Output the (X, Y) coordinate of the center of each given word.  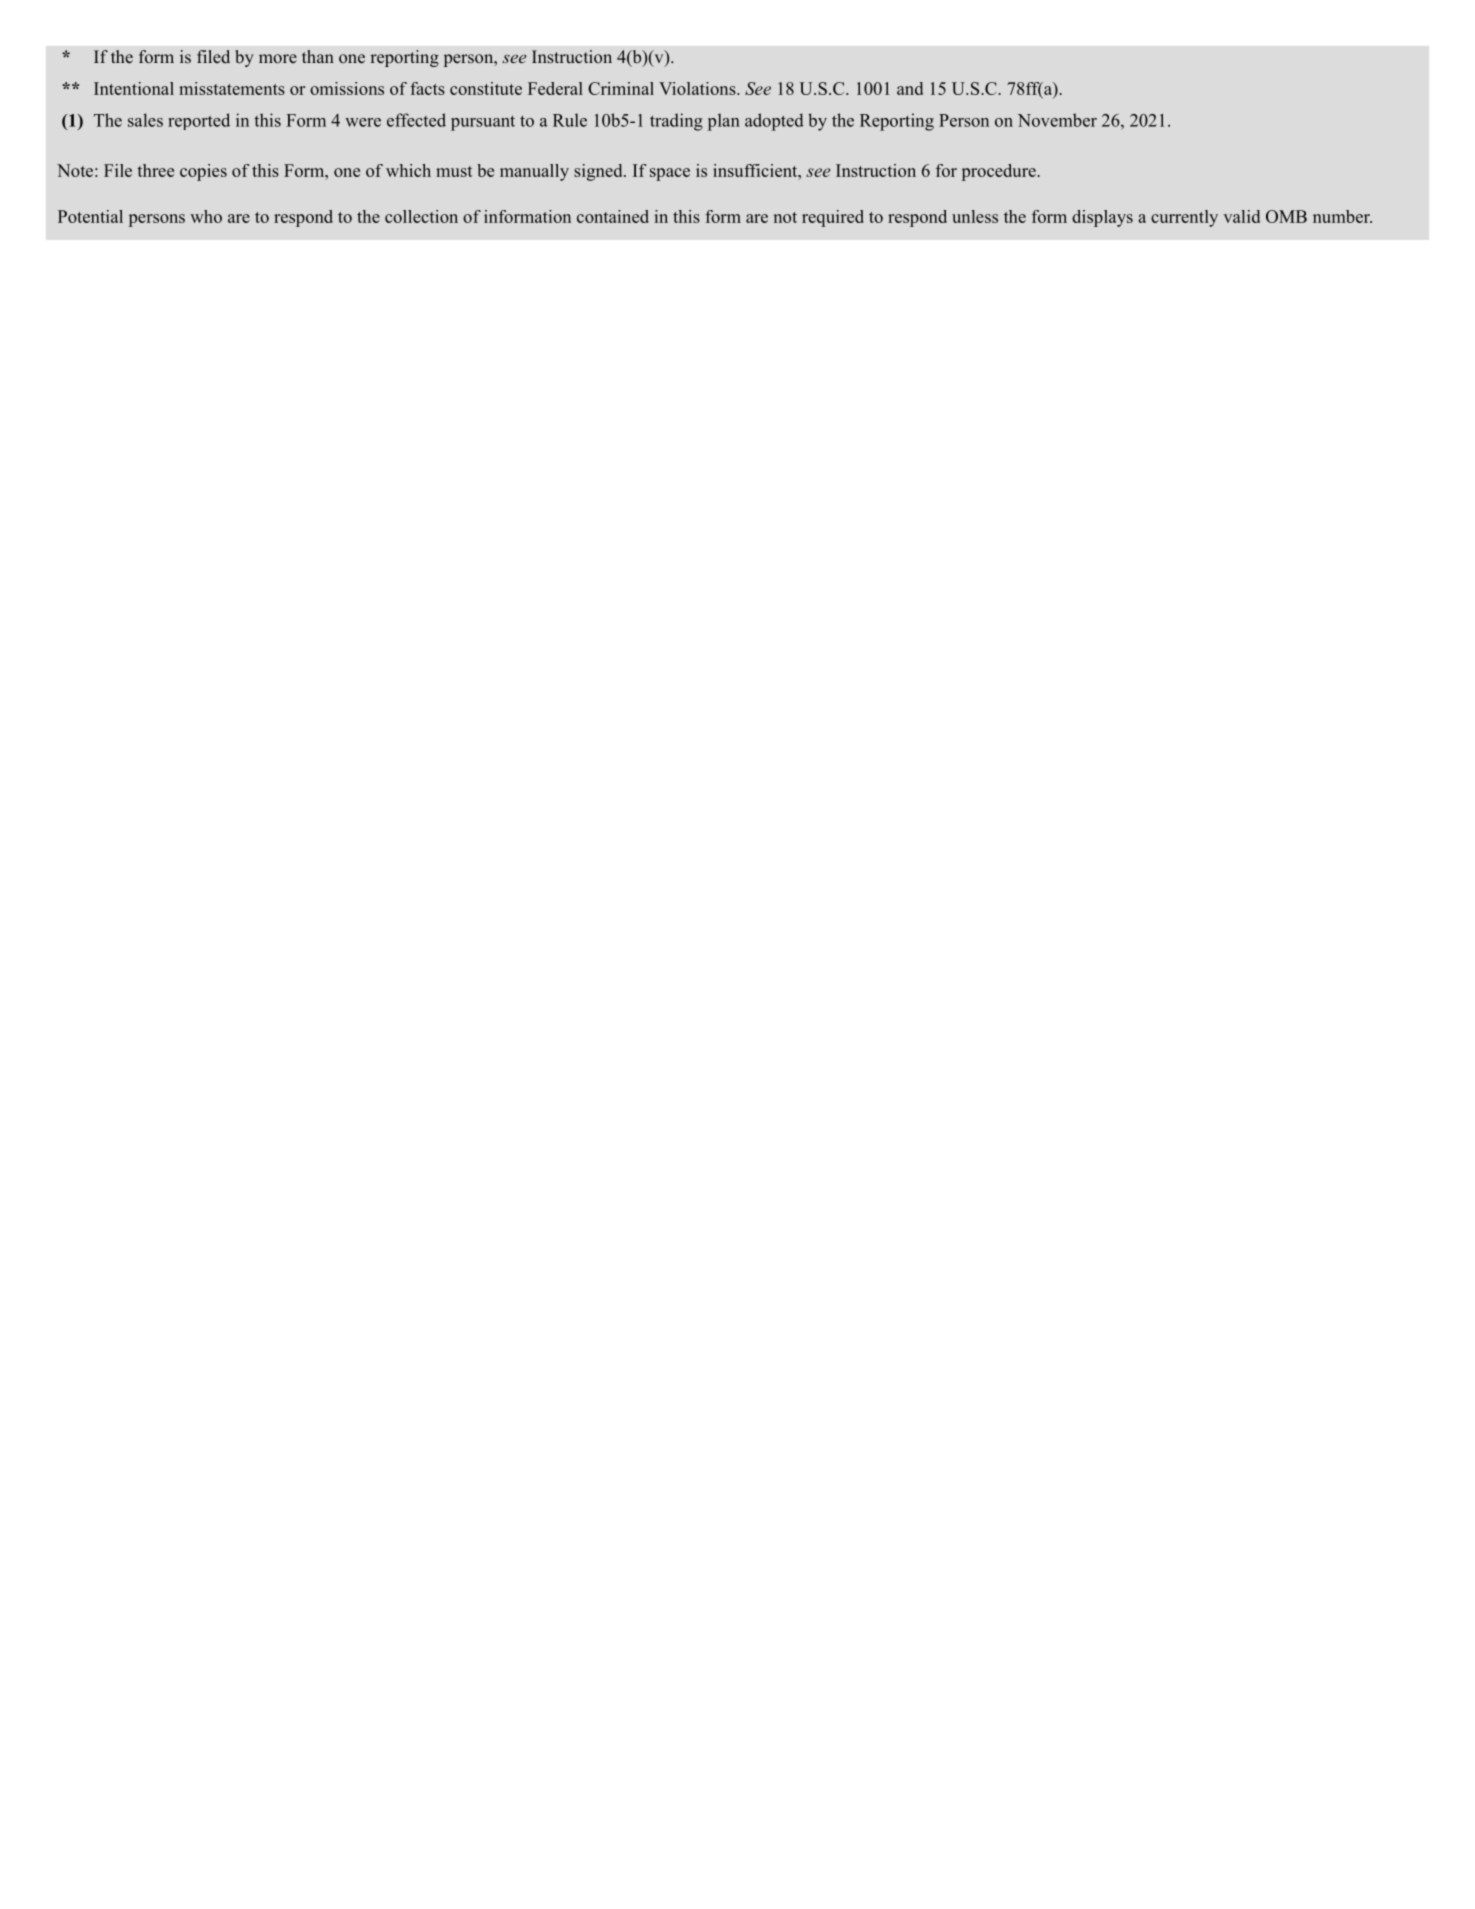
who (206, 216)
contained (613, 216)
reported (199, 121)
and (910, 88)
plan (724, 122)
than (318, 56)
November (1057, 120)
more (278, 58)
